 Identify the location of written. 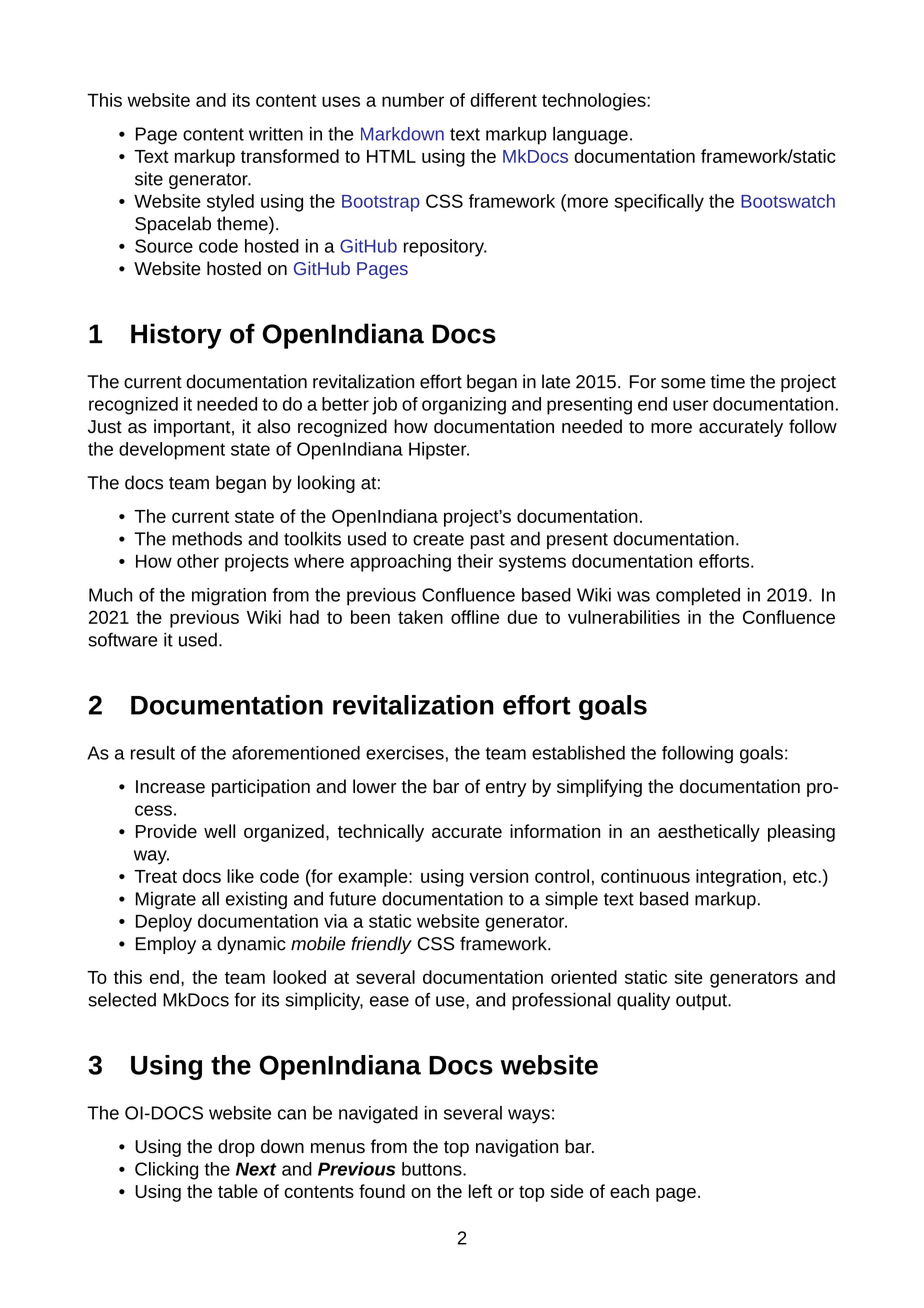
(276, 134).
